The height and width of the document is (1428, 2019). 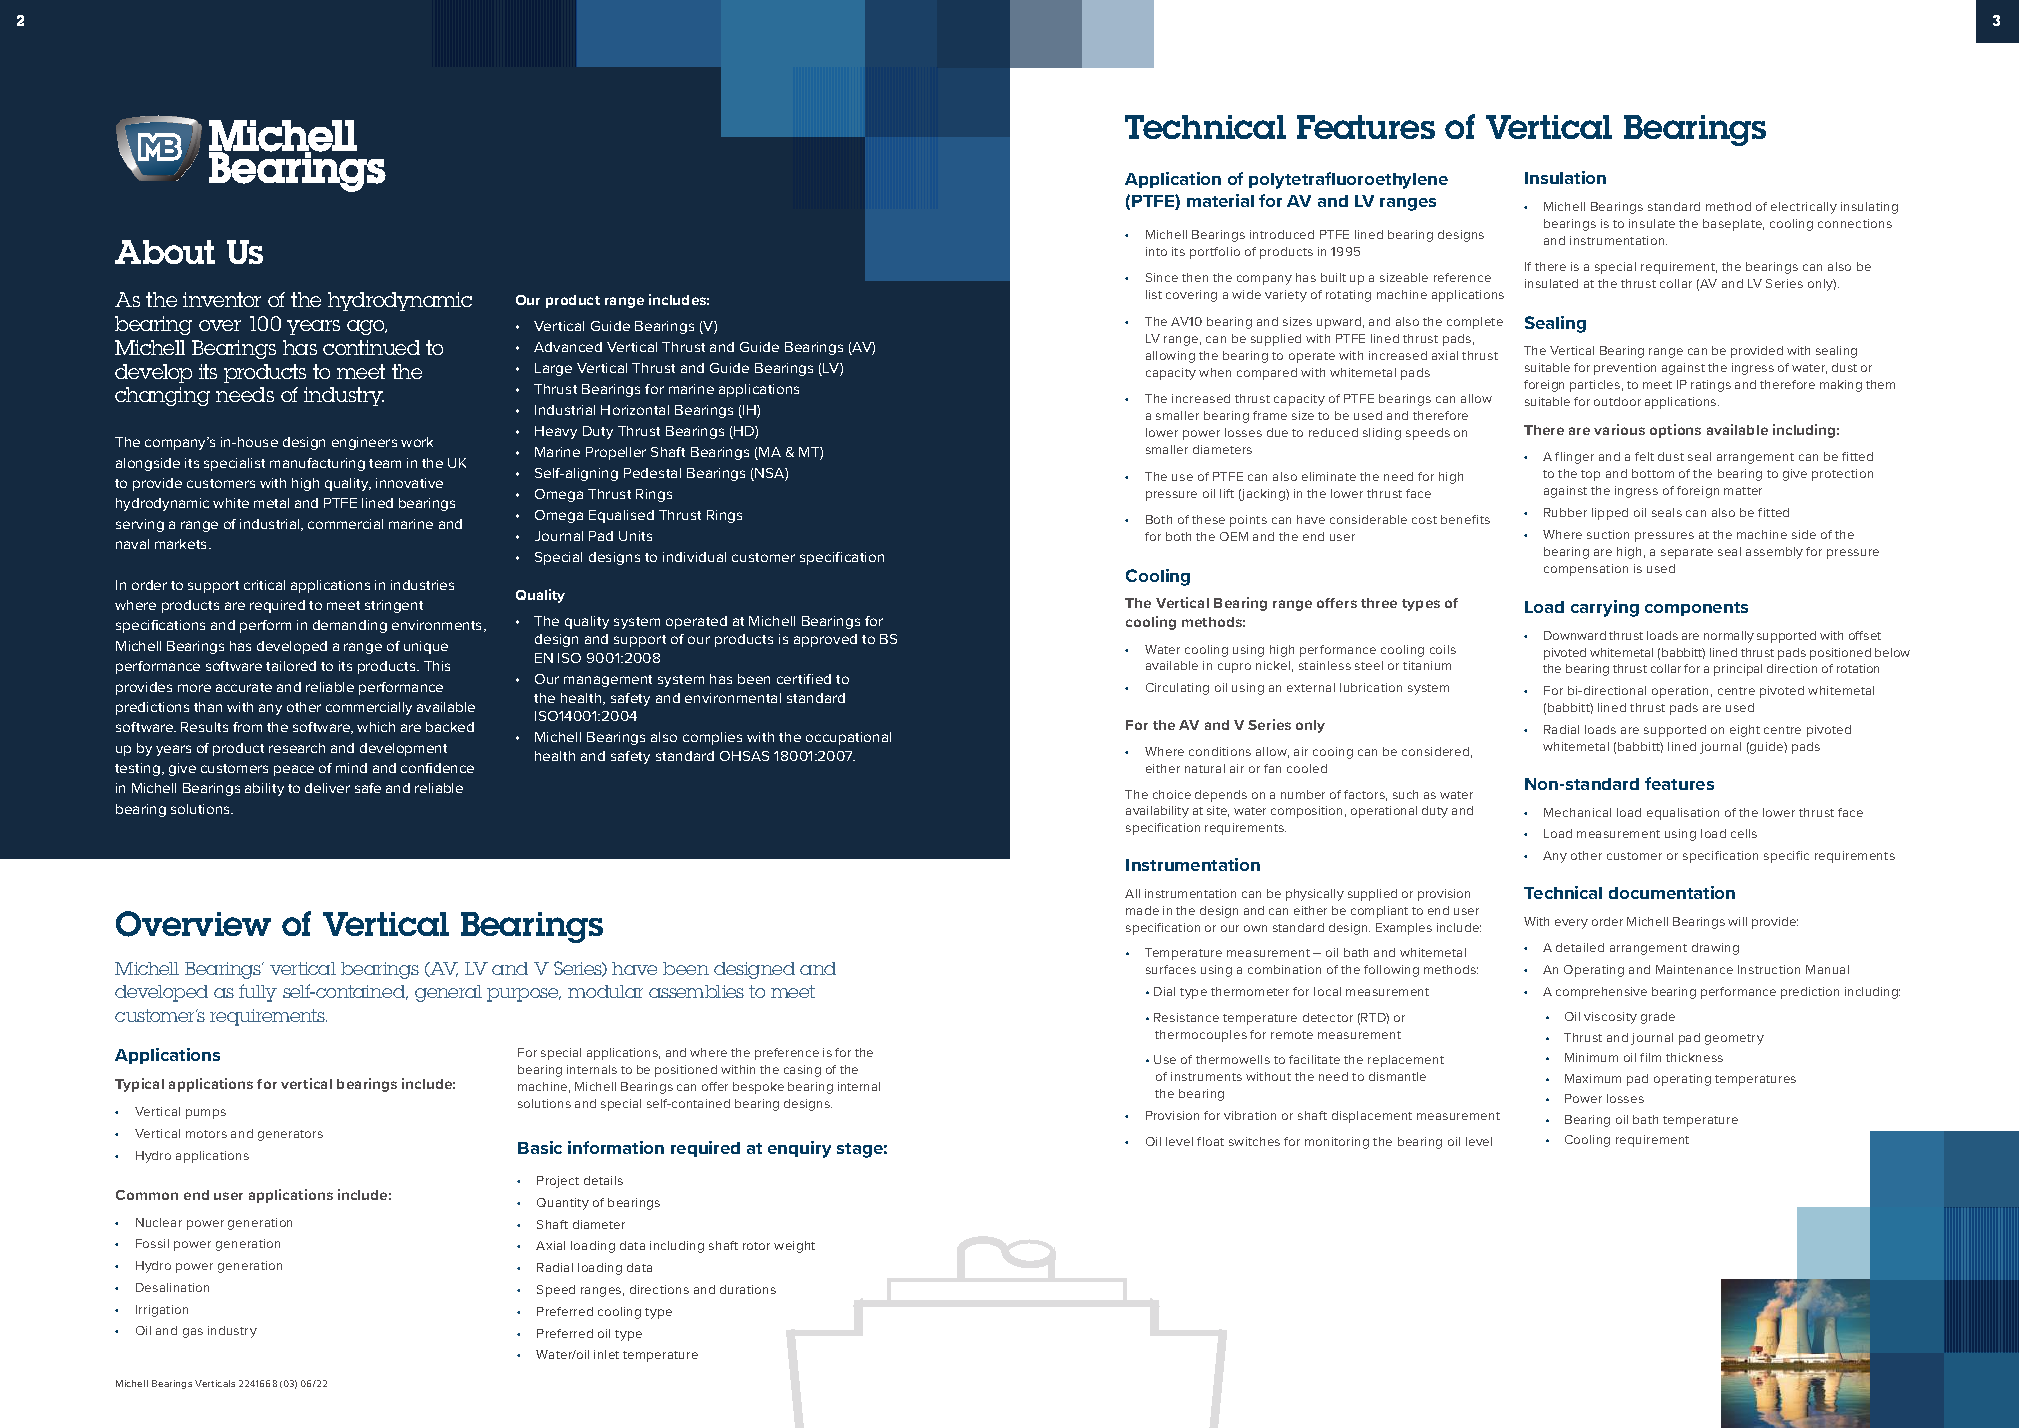 I want to click on About, so click(x=165, y=252).
